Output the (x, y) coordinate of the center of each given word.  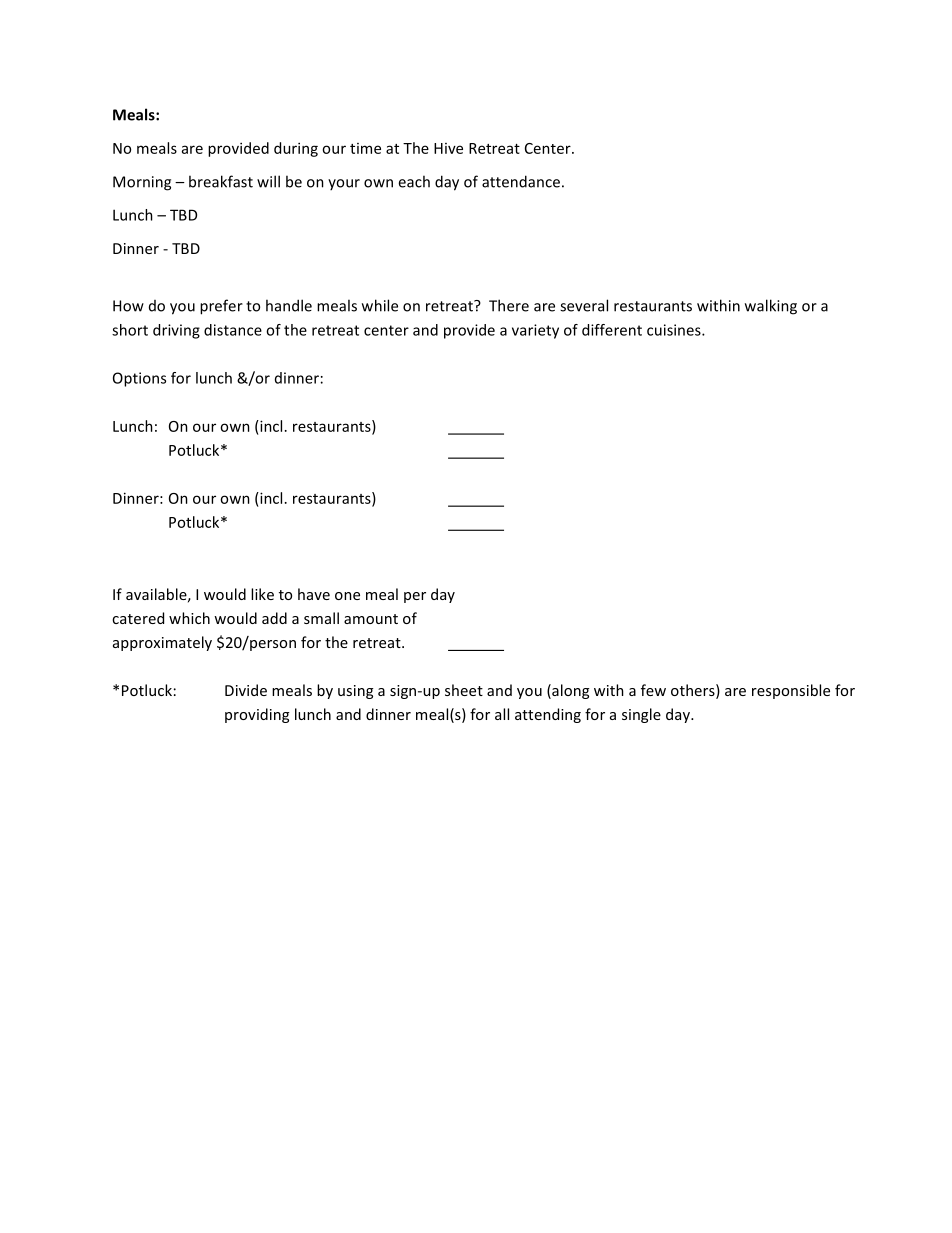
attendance (521, 181)
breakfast (221, 181)
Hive (448, 148)
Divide (246, 690)
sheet (464, 690)
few (653, 690)
